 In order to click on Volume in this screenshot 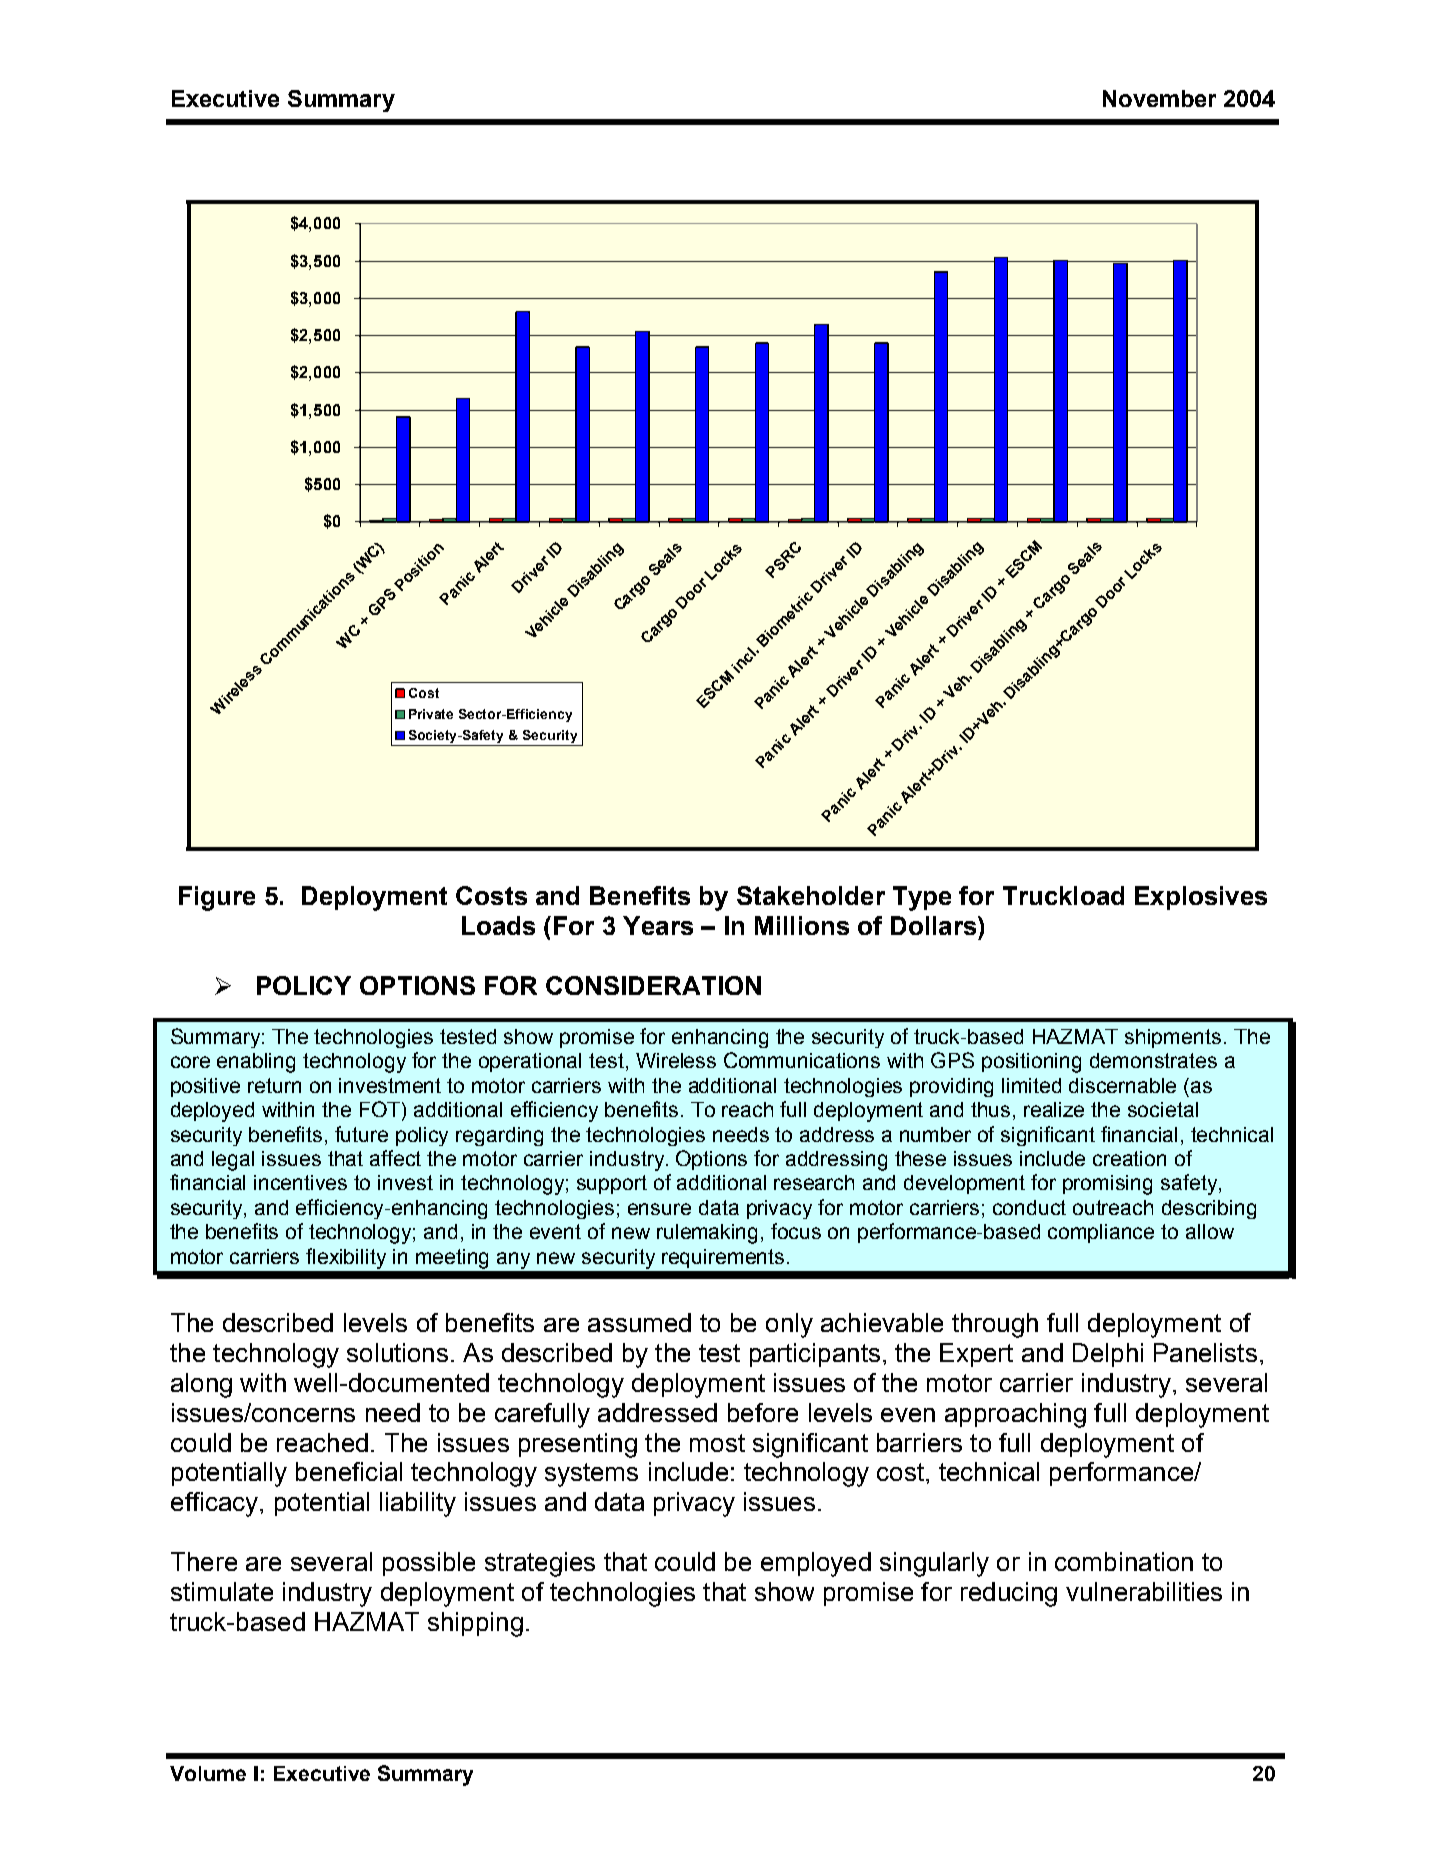, I will do `click(208, 1773)`.
